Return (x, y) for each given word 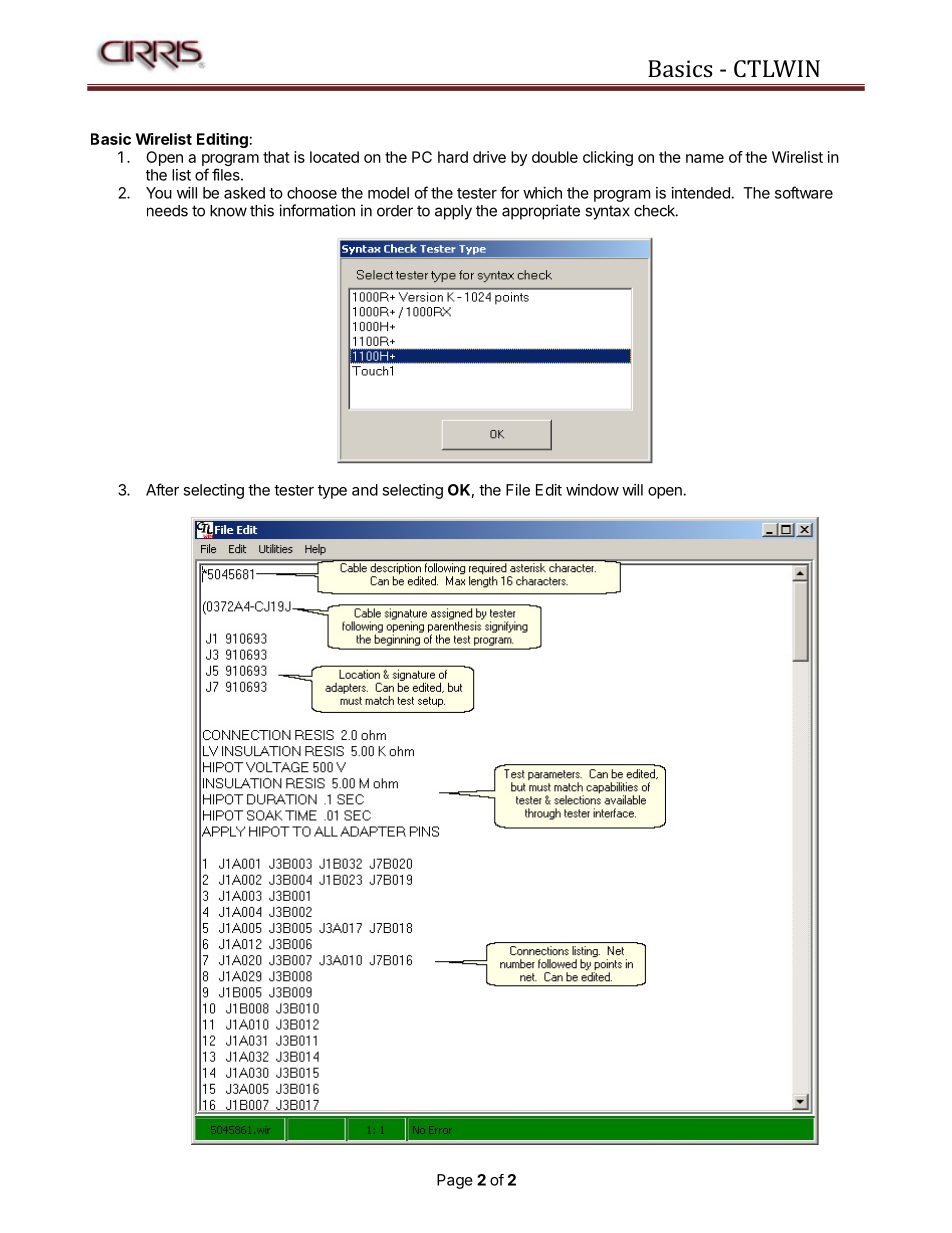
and (365, 490)
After (162, 489)
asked (244, 193)
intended (701, 193)
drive (489, 157)
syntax (607, 212)
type (332, 492)
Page (455, 1181)
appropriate (541, 212)
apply (453, 212)
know (228, 211)
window (592, 490)
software (804, 192)
